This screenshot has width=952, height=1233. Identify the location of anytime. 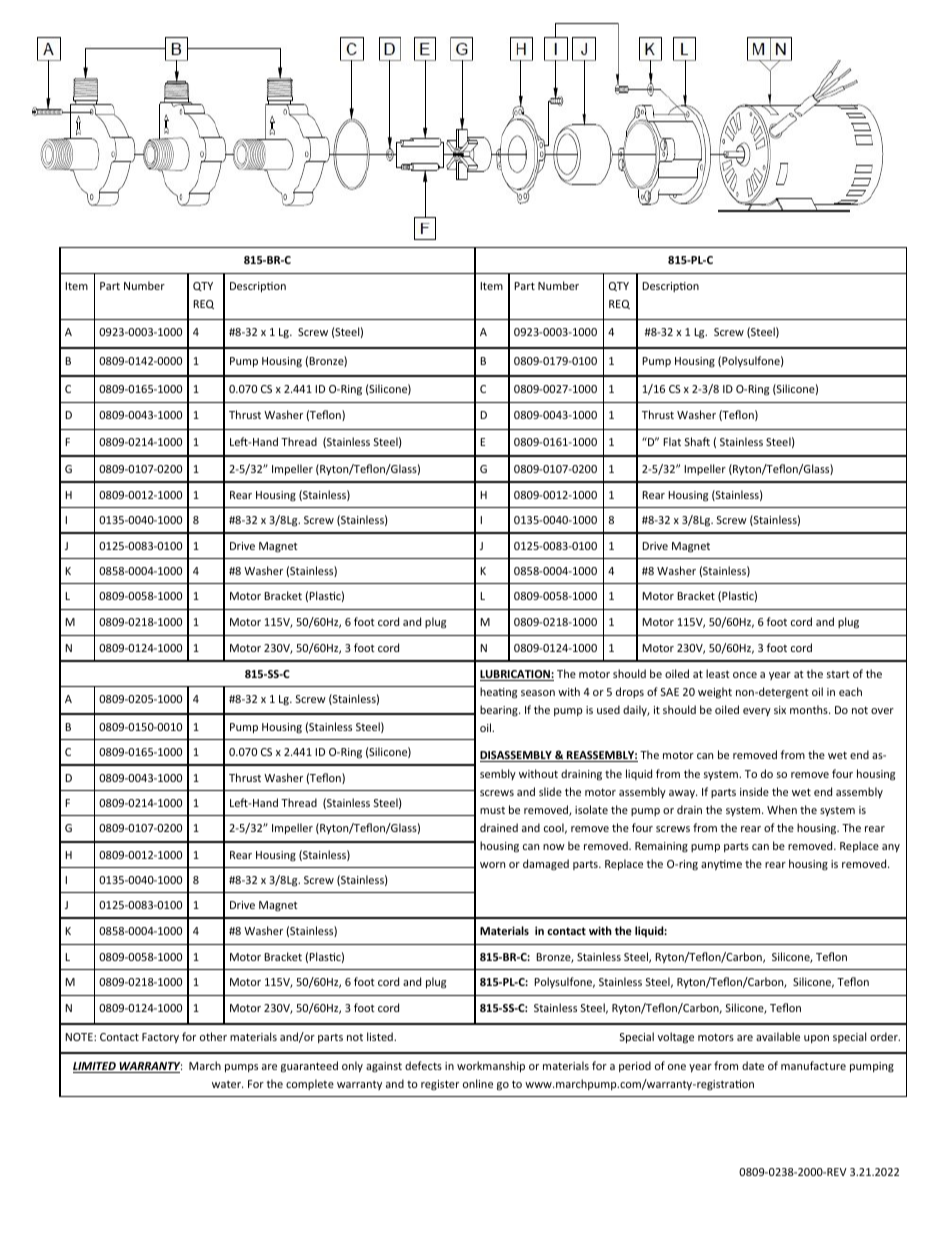
(721, 865).
